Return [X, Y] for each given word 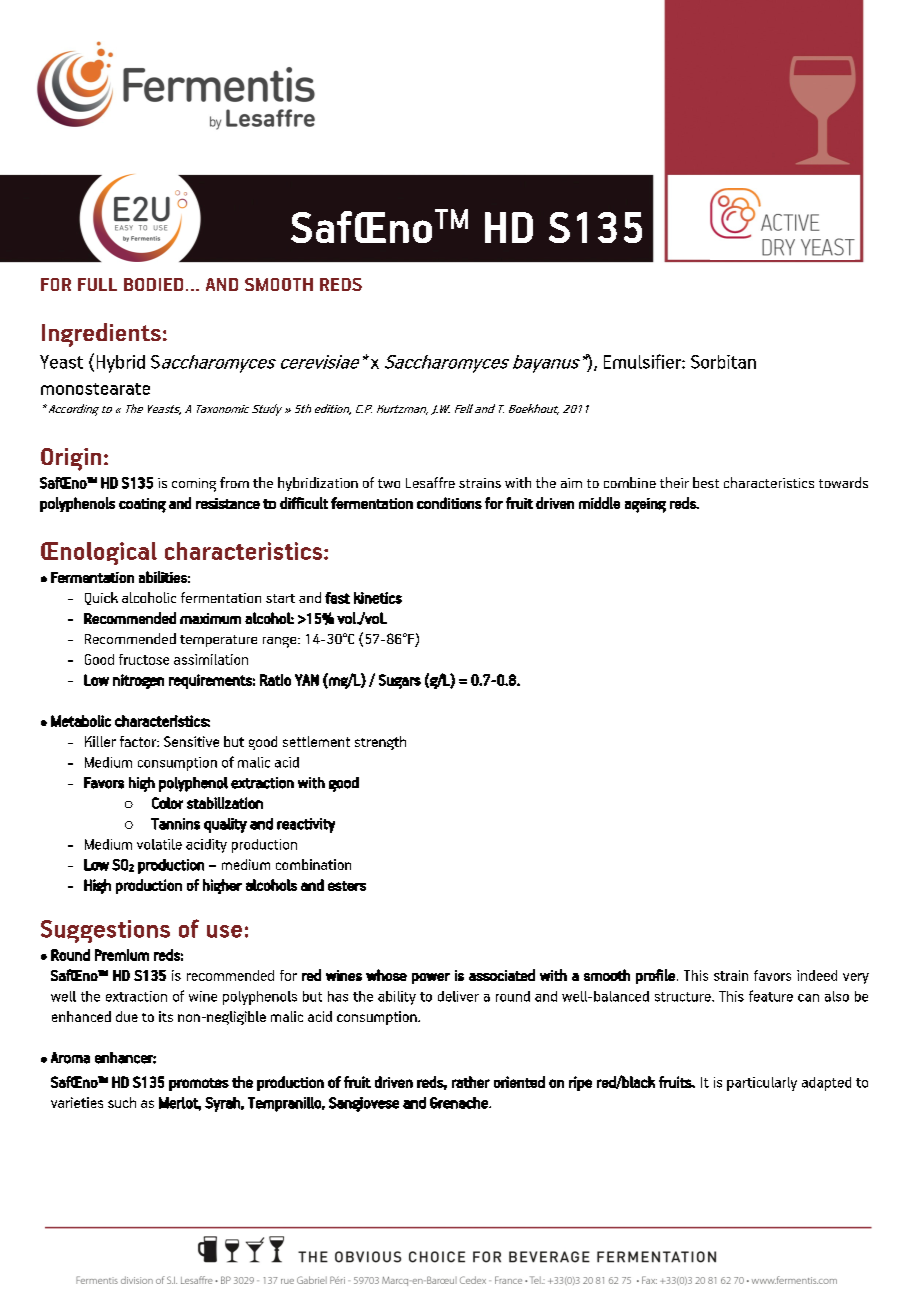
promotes [199, 1084]
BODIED [153, 284]
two [389, 483]
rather [471, 1082]
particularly [762, 1084]
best [706, 482]
